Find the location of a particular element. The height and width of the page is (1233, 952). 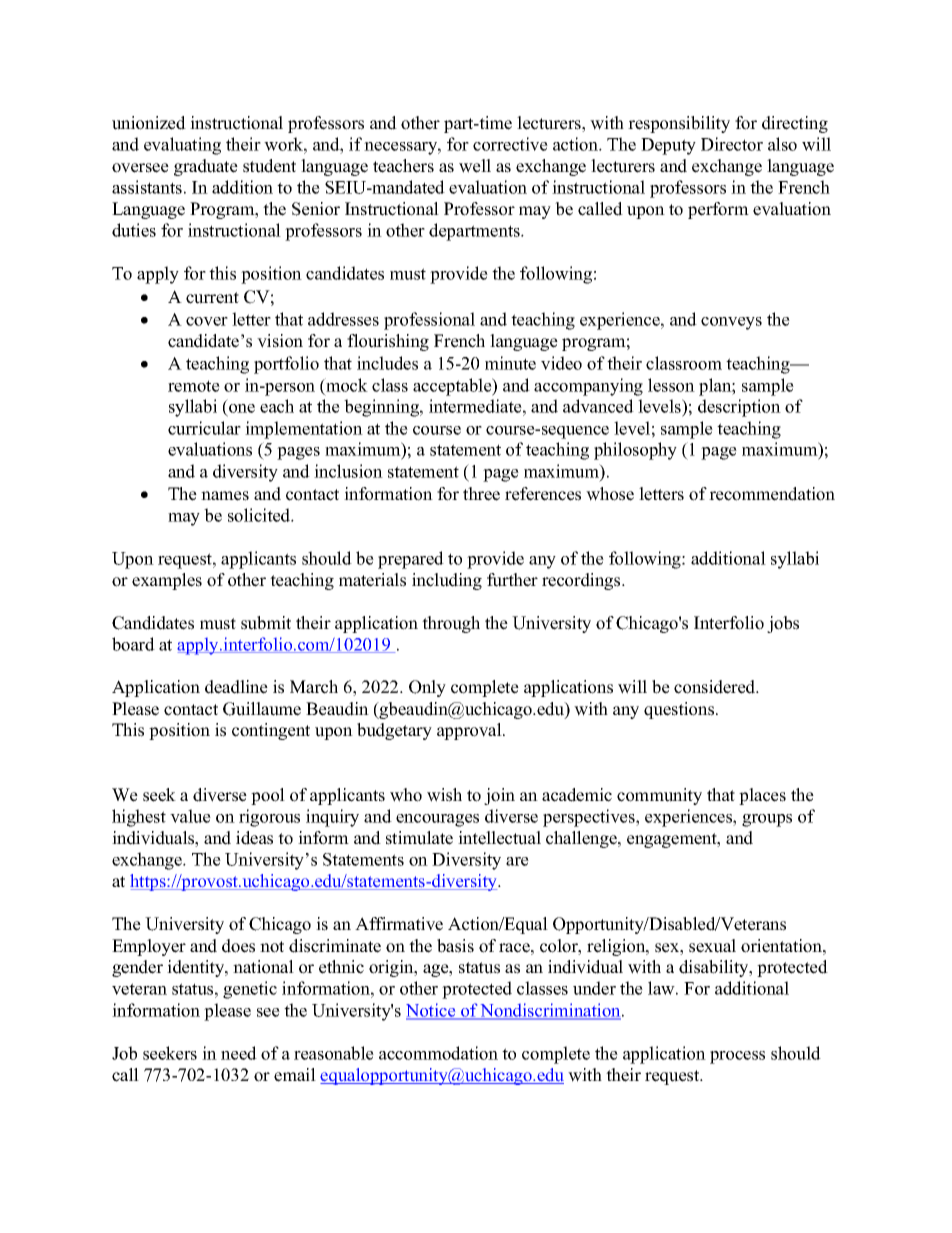

curricular is located at coordinates (204, 428).
